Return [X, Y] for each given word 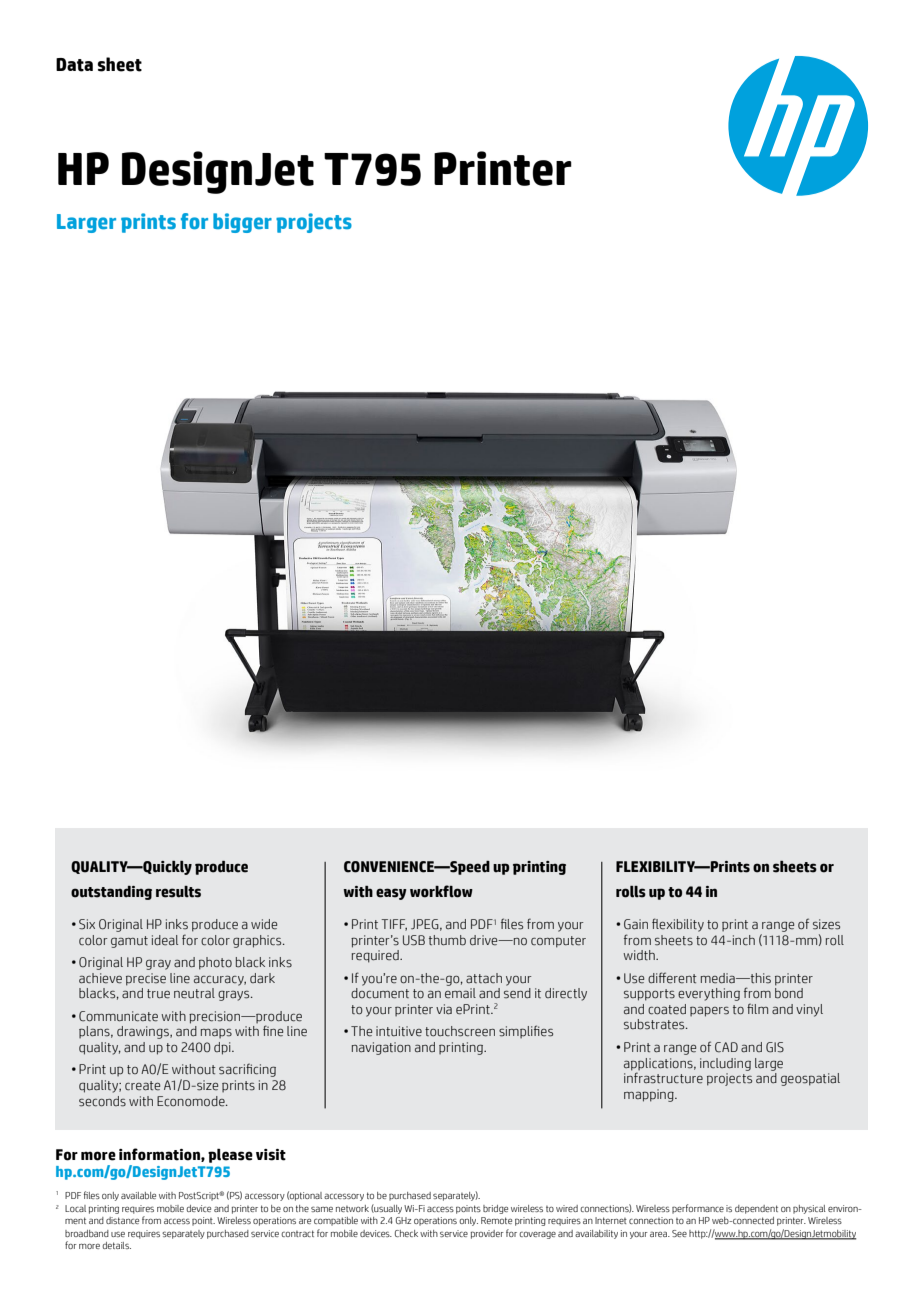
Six [87, 924]
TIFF [394, 925]
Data [74, 65]
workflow [441, 891]
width [640, 955]
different [672, 978]
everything [709, 994]
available [138, 1195]
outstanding [111, 893]
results [178, 892]
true [158, 994]
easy [391, 894]
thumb [447, 940]
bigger [242, 223]
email [460, 993]
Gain [636, 924]
